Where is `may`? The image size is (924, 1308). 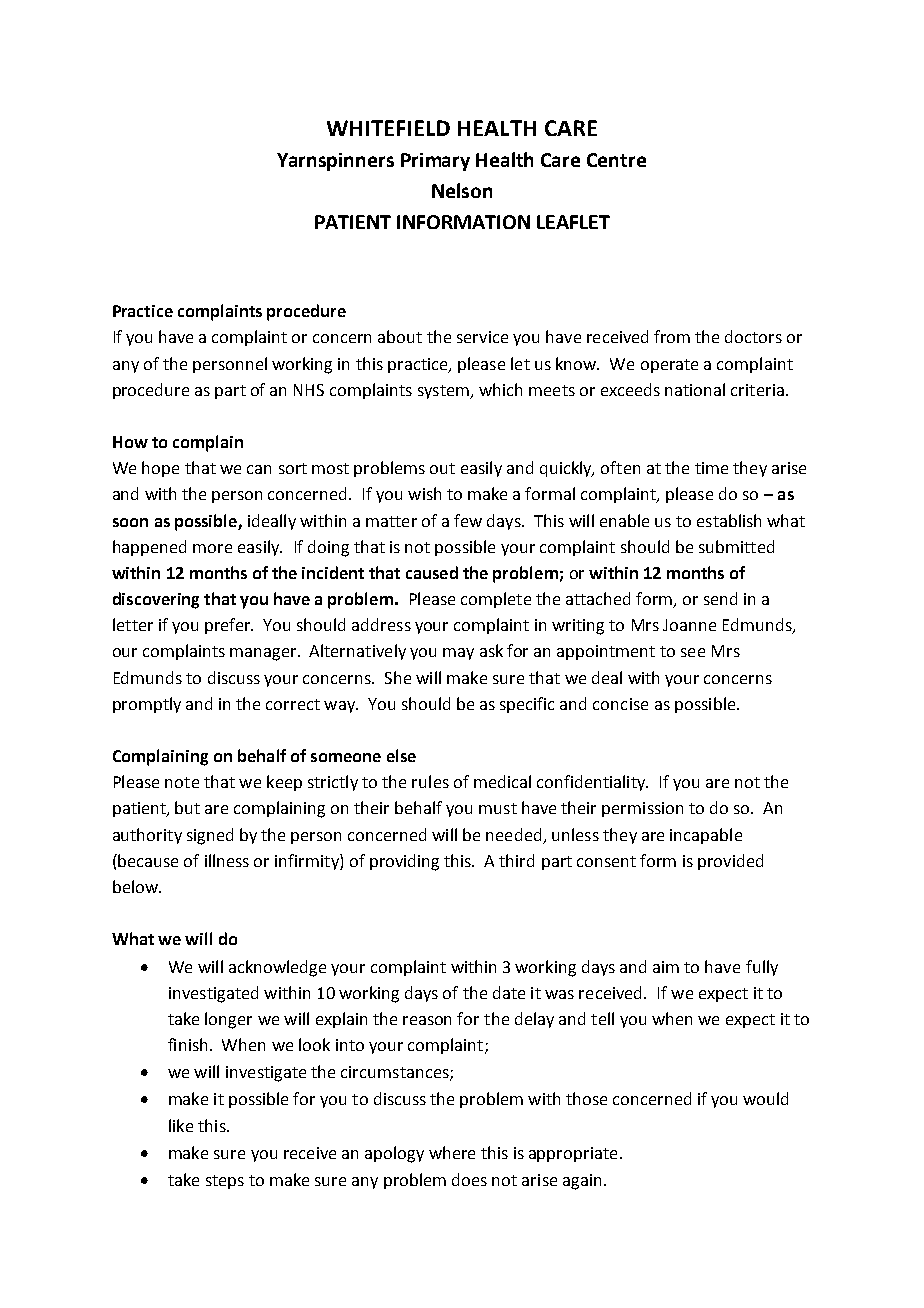
may is located at coordinates (458, 654).
